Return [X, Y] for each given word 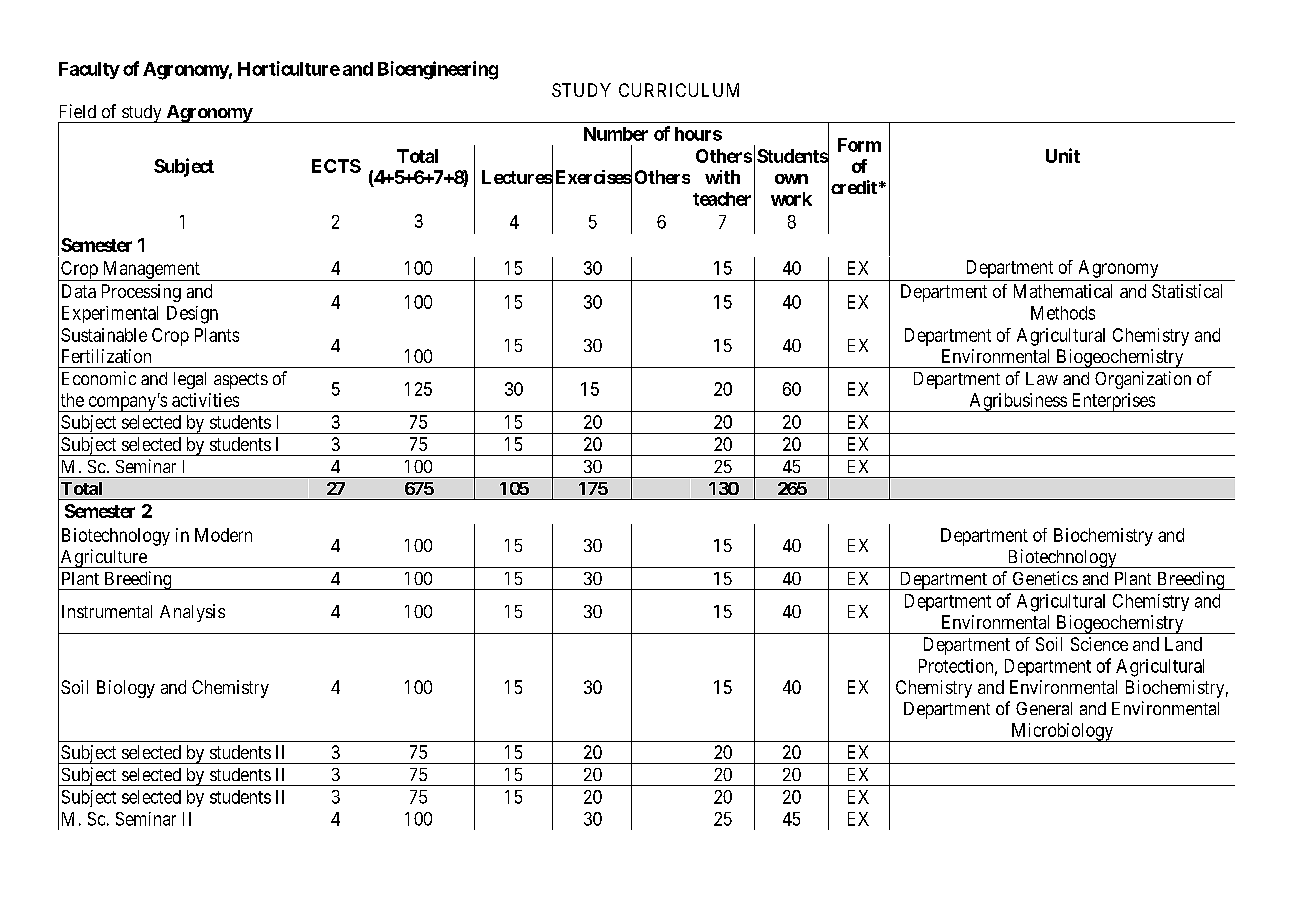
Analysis [192, 613]
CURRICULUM [679, 90]
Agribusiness [1017, 402]
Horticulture [289, 68]
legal [190, 380]
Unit [1063, 155]
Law [1042, 378]
